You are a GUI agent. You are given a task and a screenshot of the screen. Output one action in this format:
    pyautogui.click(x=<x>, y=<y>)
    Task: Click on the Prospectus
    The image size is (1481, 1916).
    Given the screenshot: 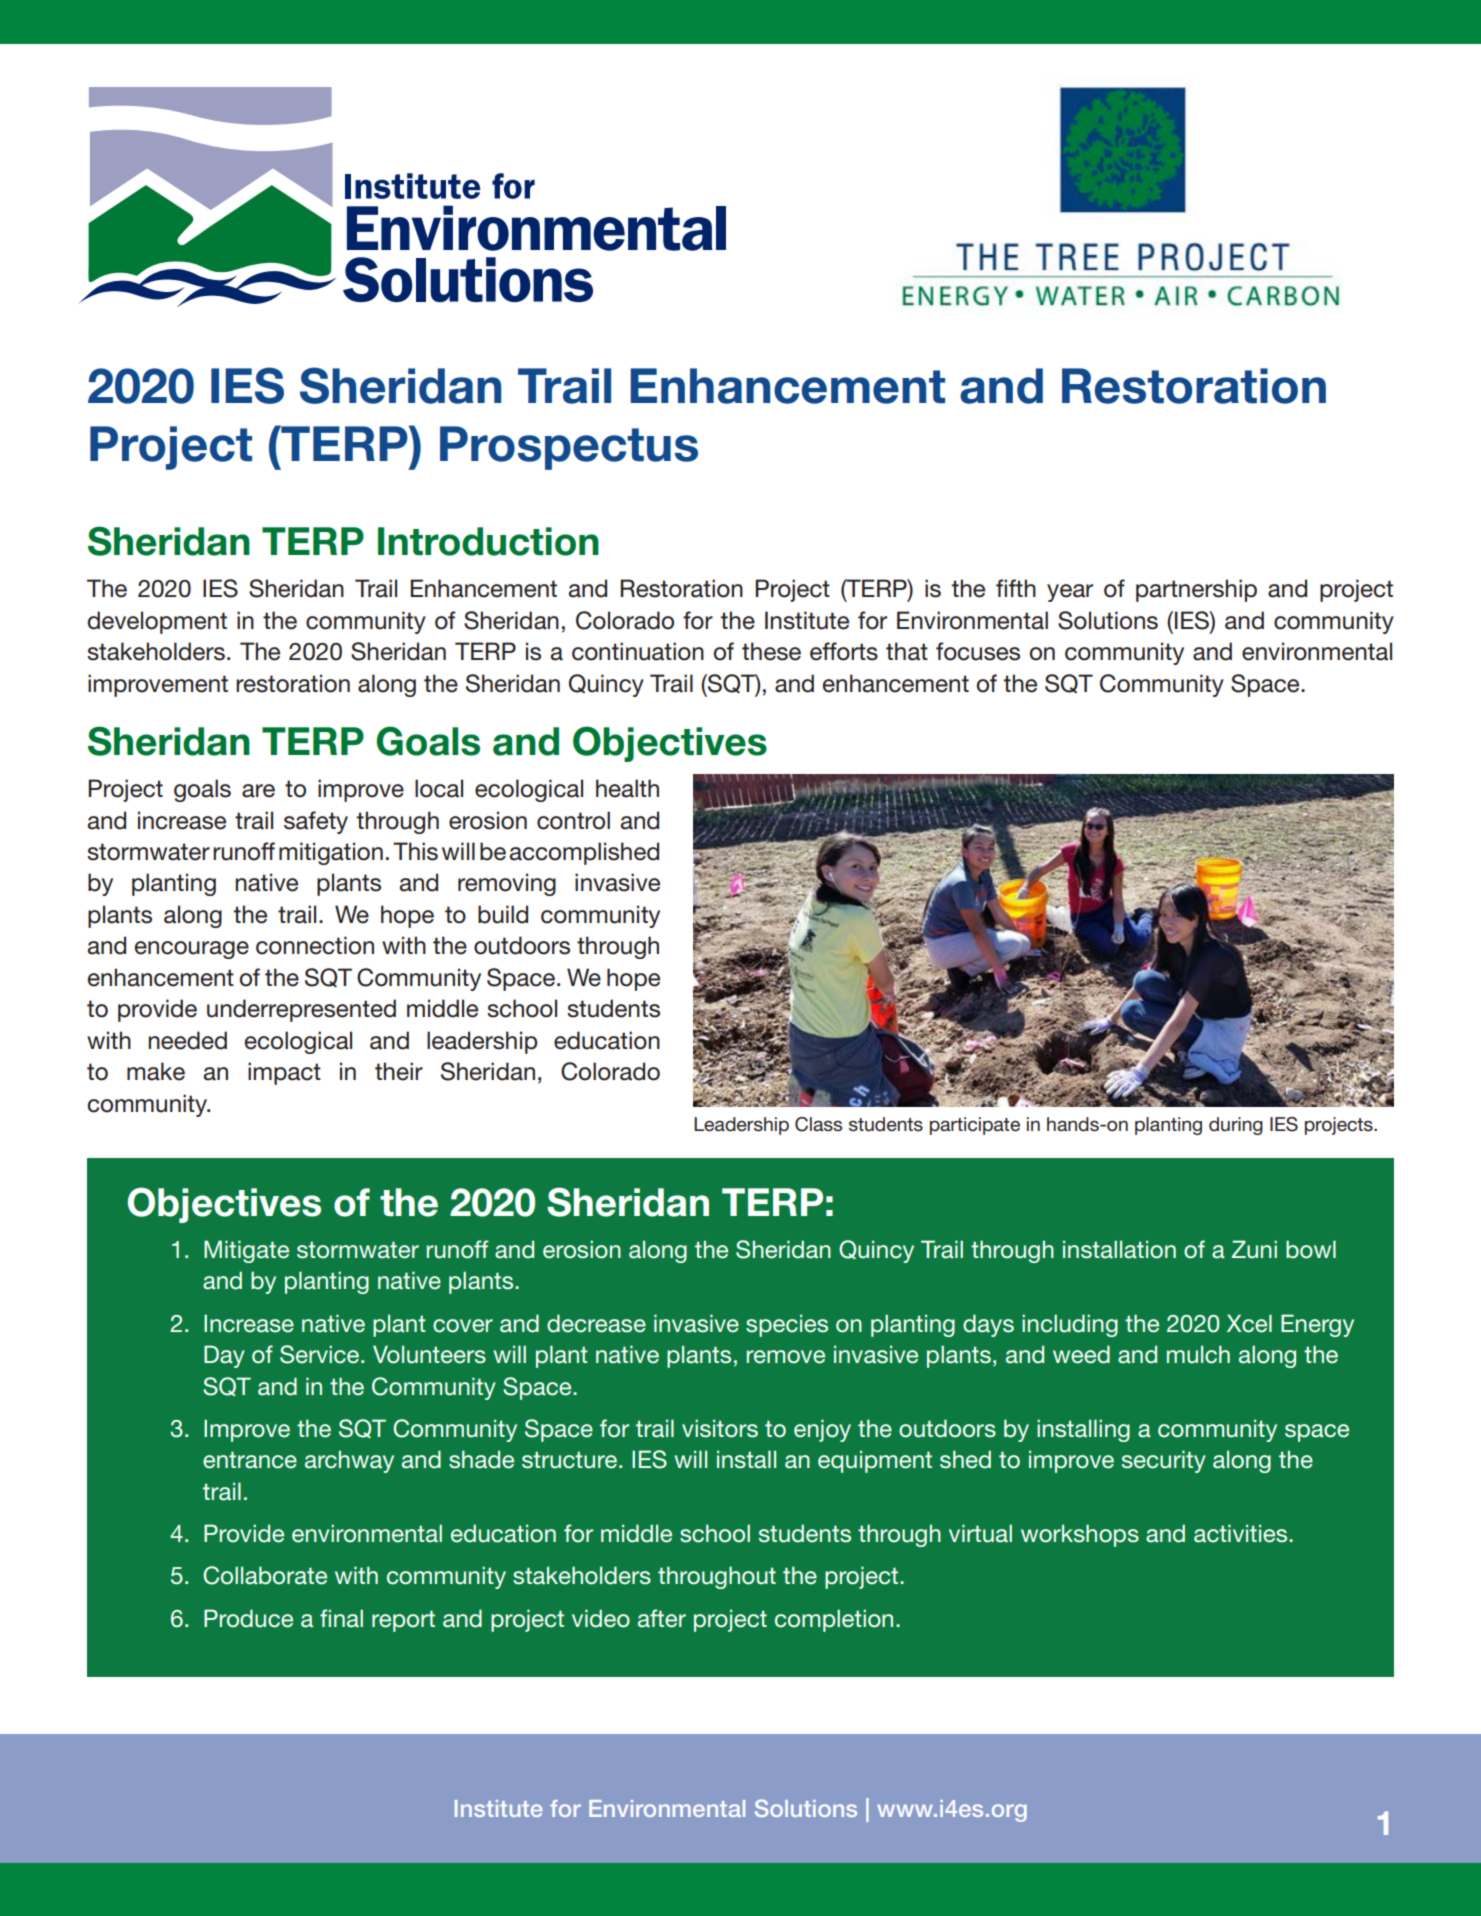 What is the action you would take?
    pyautogui.click(x=569, y=448)
